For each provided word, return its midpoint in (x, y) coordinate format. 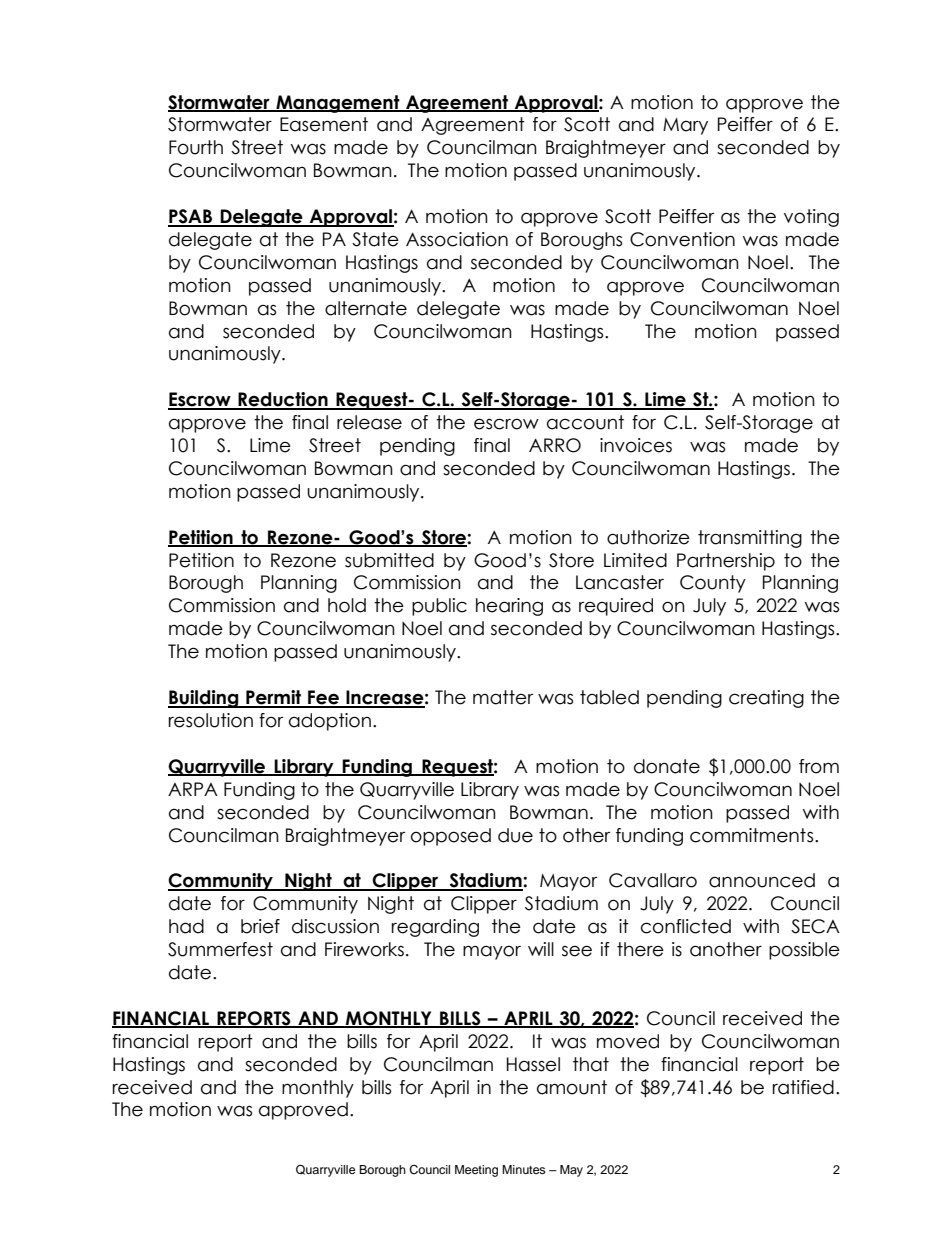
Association (457, 239)
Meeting (476, 1171)
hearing (509, 607)
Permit (273, 698)
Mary (685, 126)
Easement (324, 124)
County (713, 584)
